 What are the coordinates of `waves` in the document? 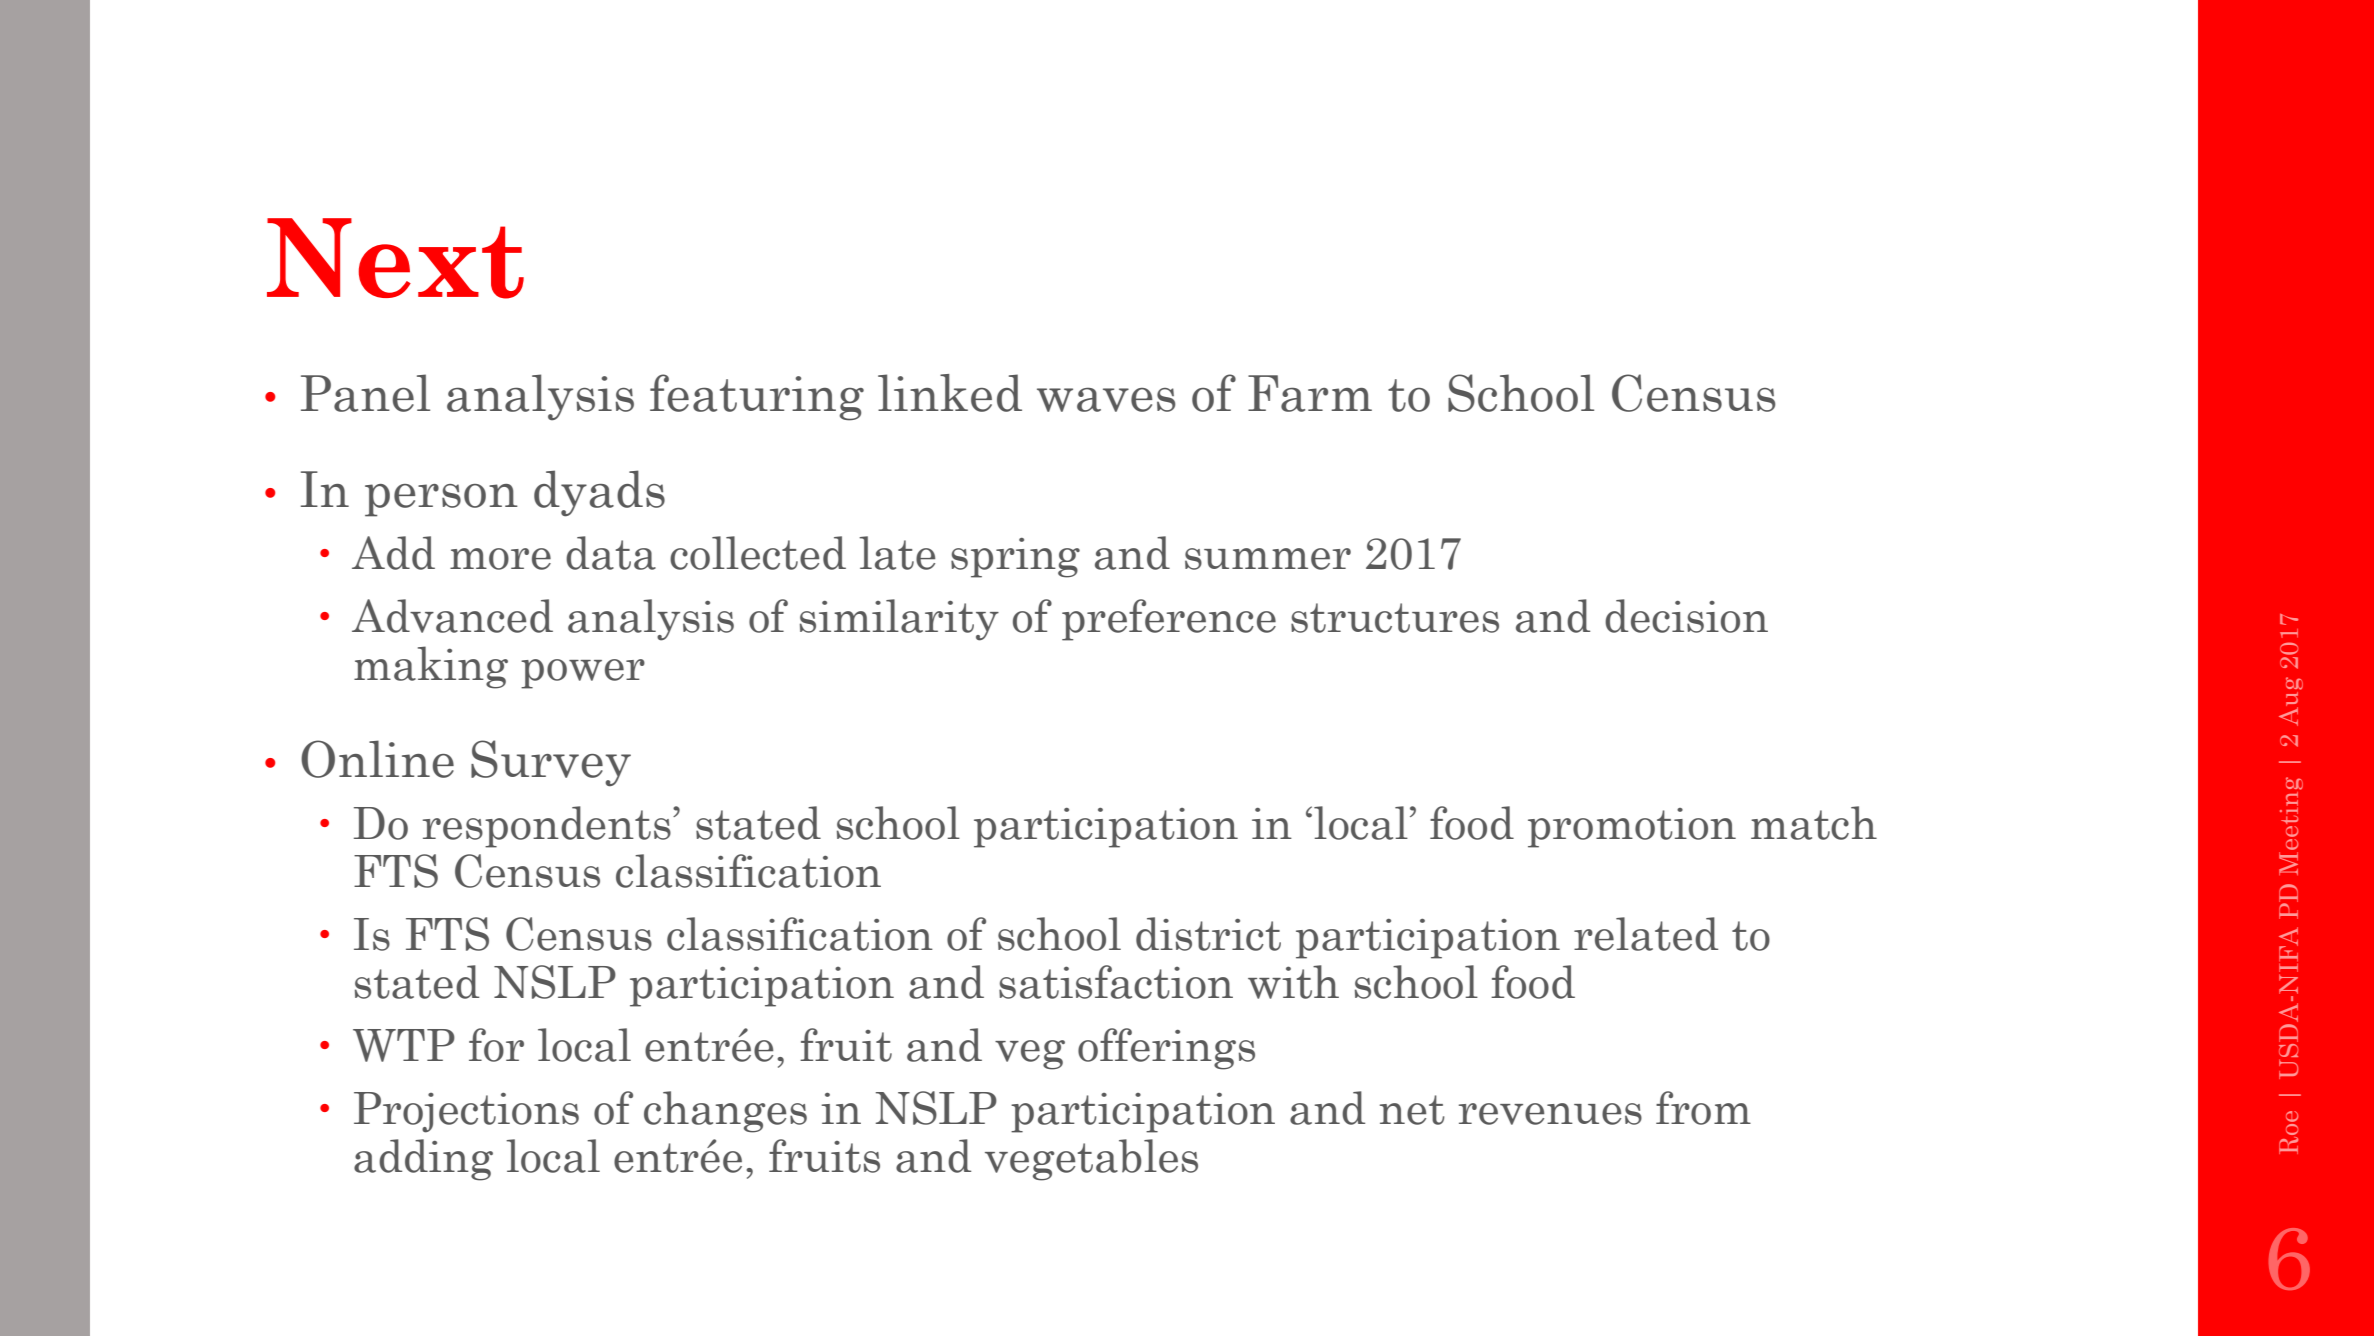 It's located at (1106, 400).
